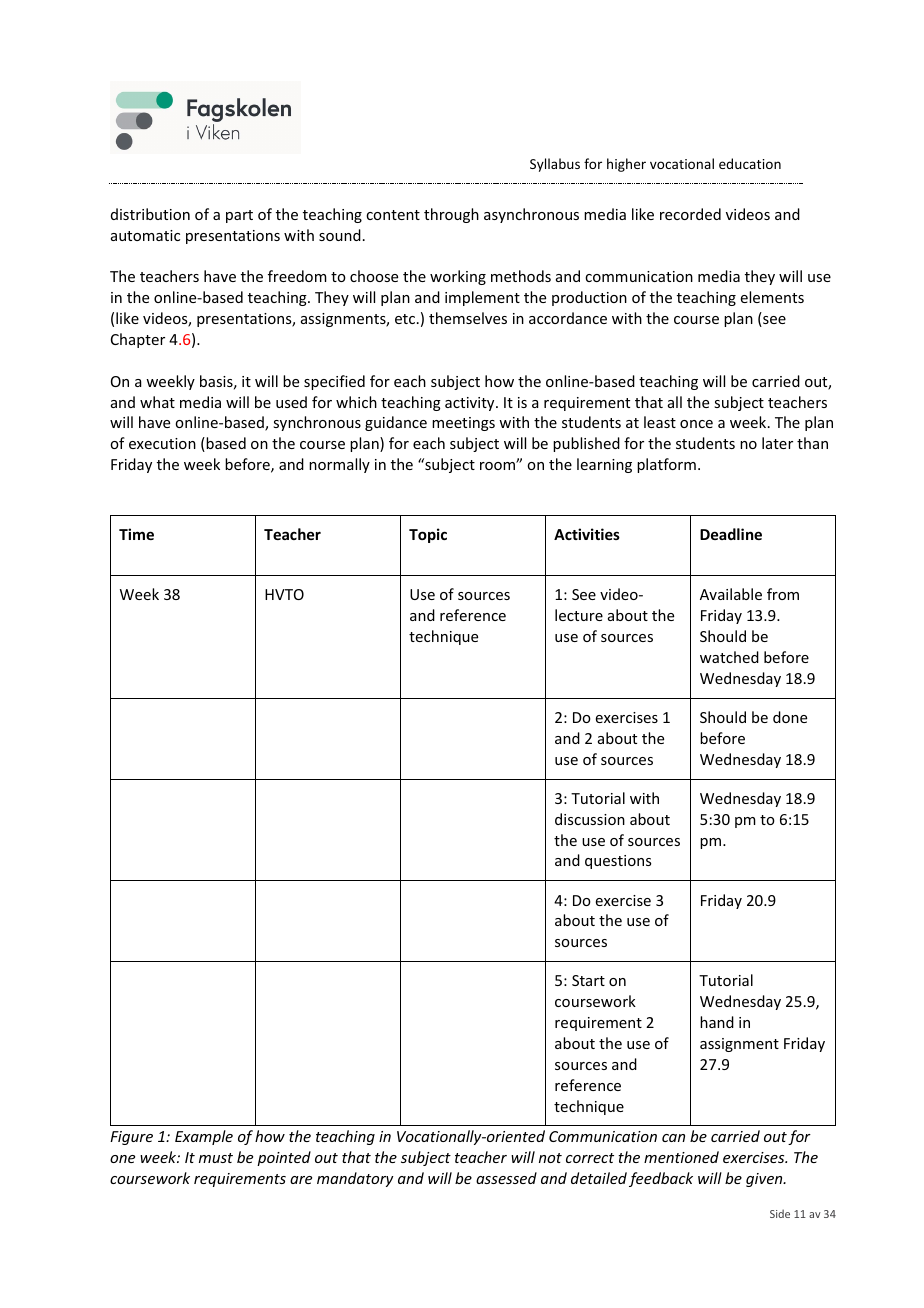  Describe the element at coordinates (790, 717) in the image. I see `done` at that location.
